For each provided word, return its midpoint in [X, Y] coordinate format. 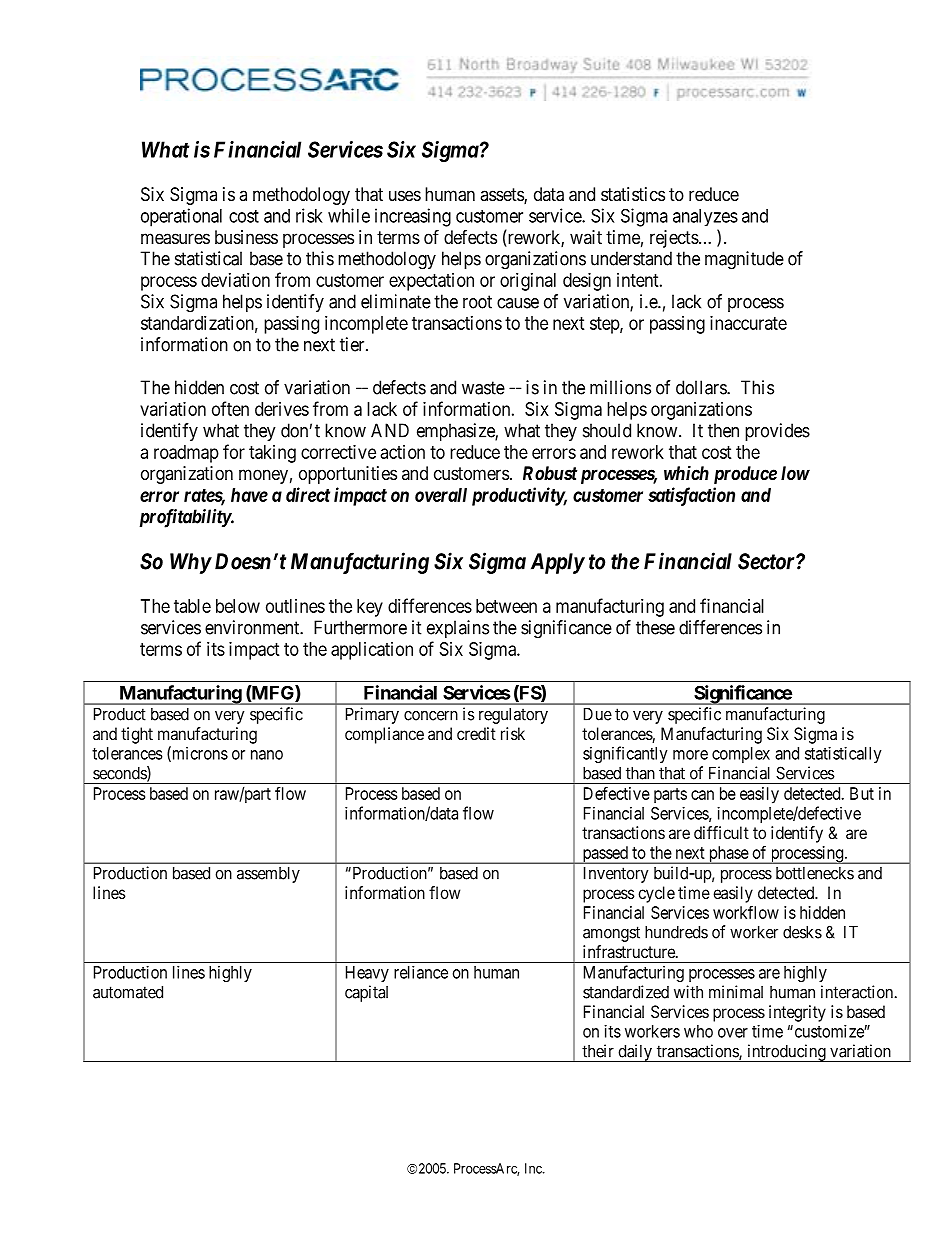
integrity [797, 1013]
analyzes [705, 217]
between [506, 606]
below [238, 606]
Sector [767, 561]
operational [181, 217]
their [598, 1051]
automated [128, 992]
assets [502, 196]
